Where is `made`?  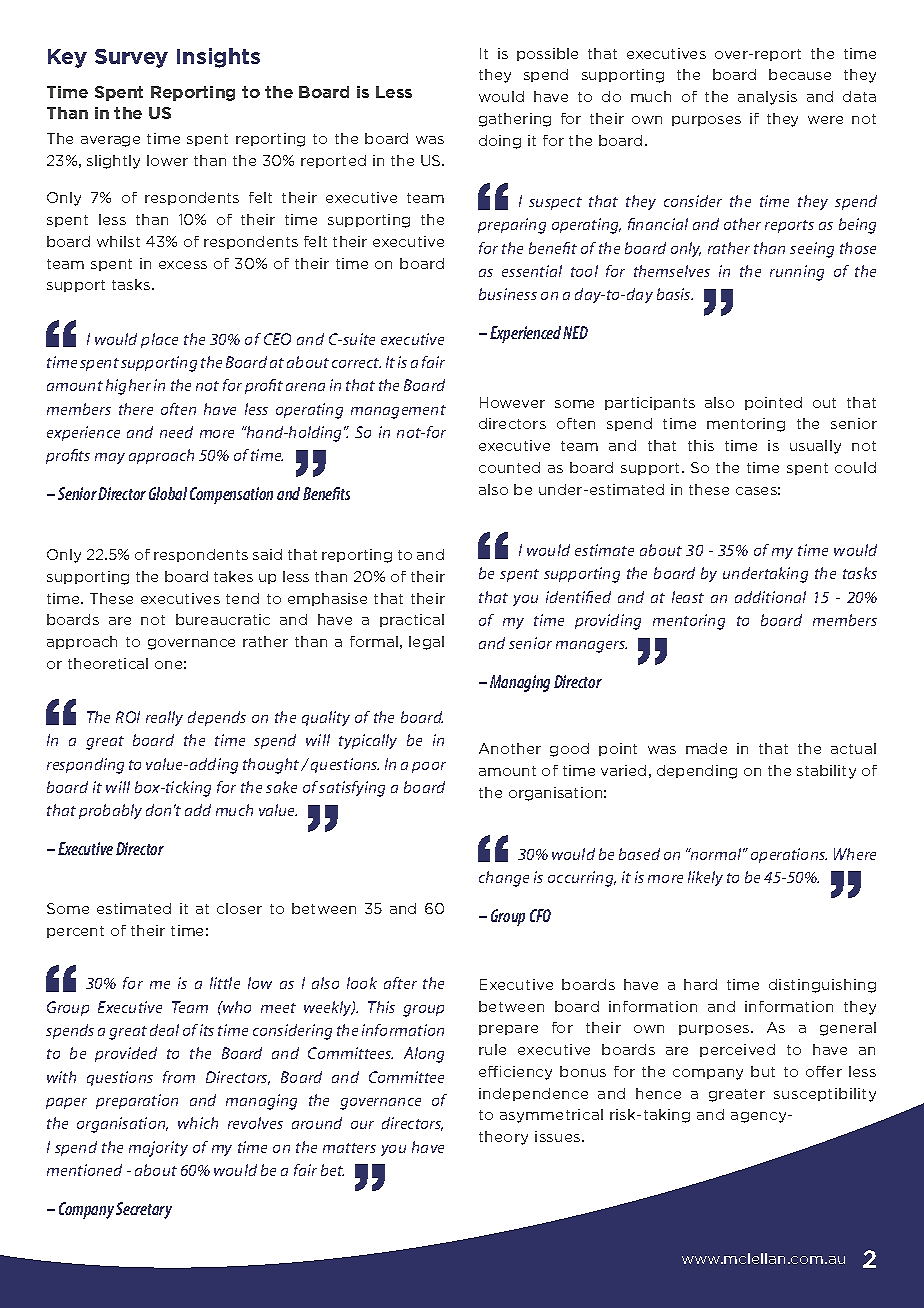 made is located at coordinates (706, 748).
